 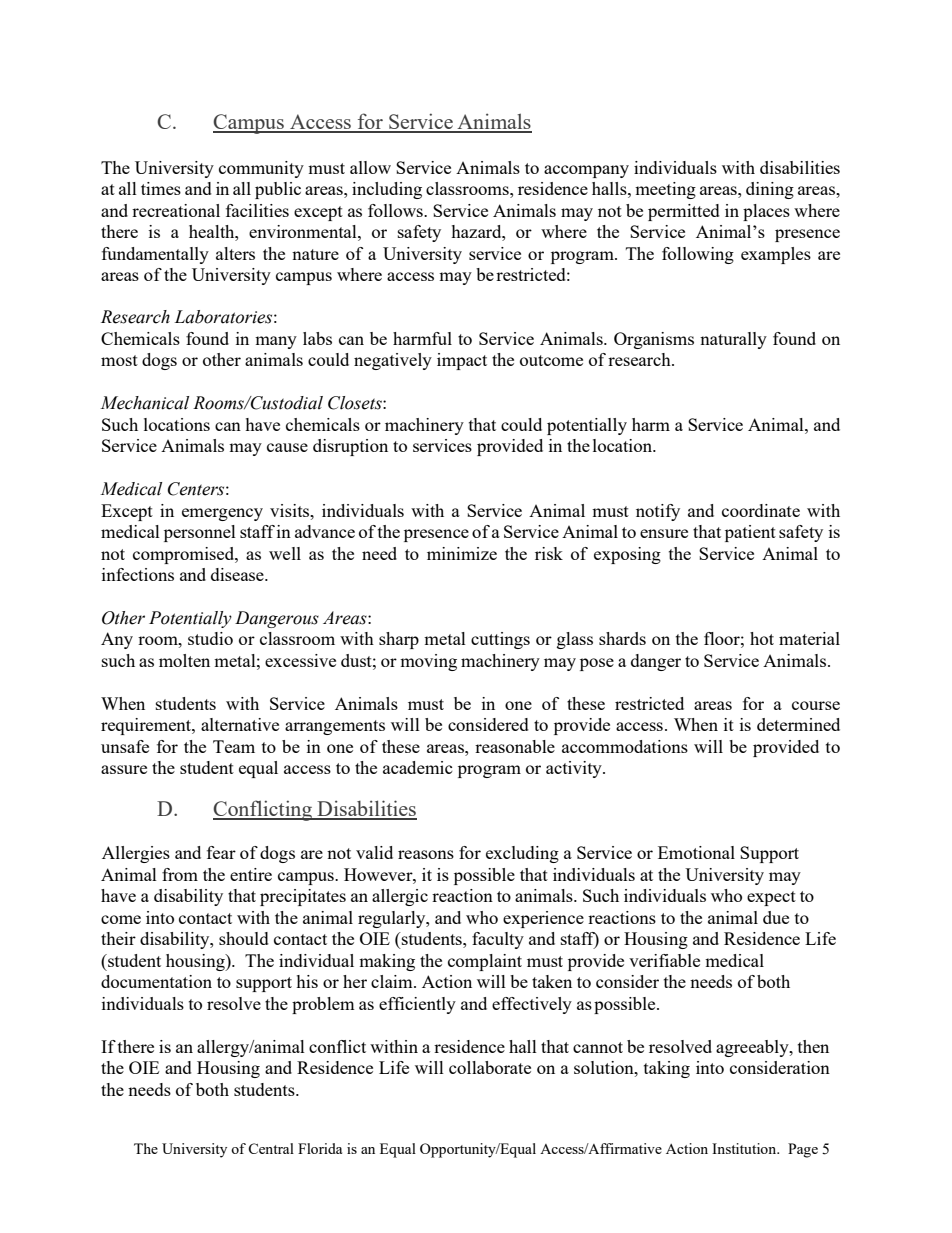 What do you see at coordinates (490, 1067) in the page?
I see `collaborate` at bounding box center [490, 1067].
